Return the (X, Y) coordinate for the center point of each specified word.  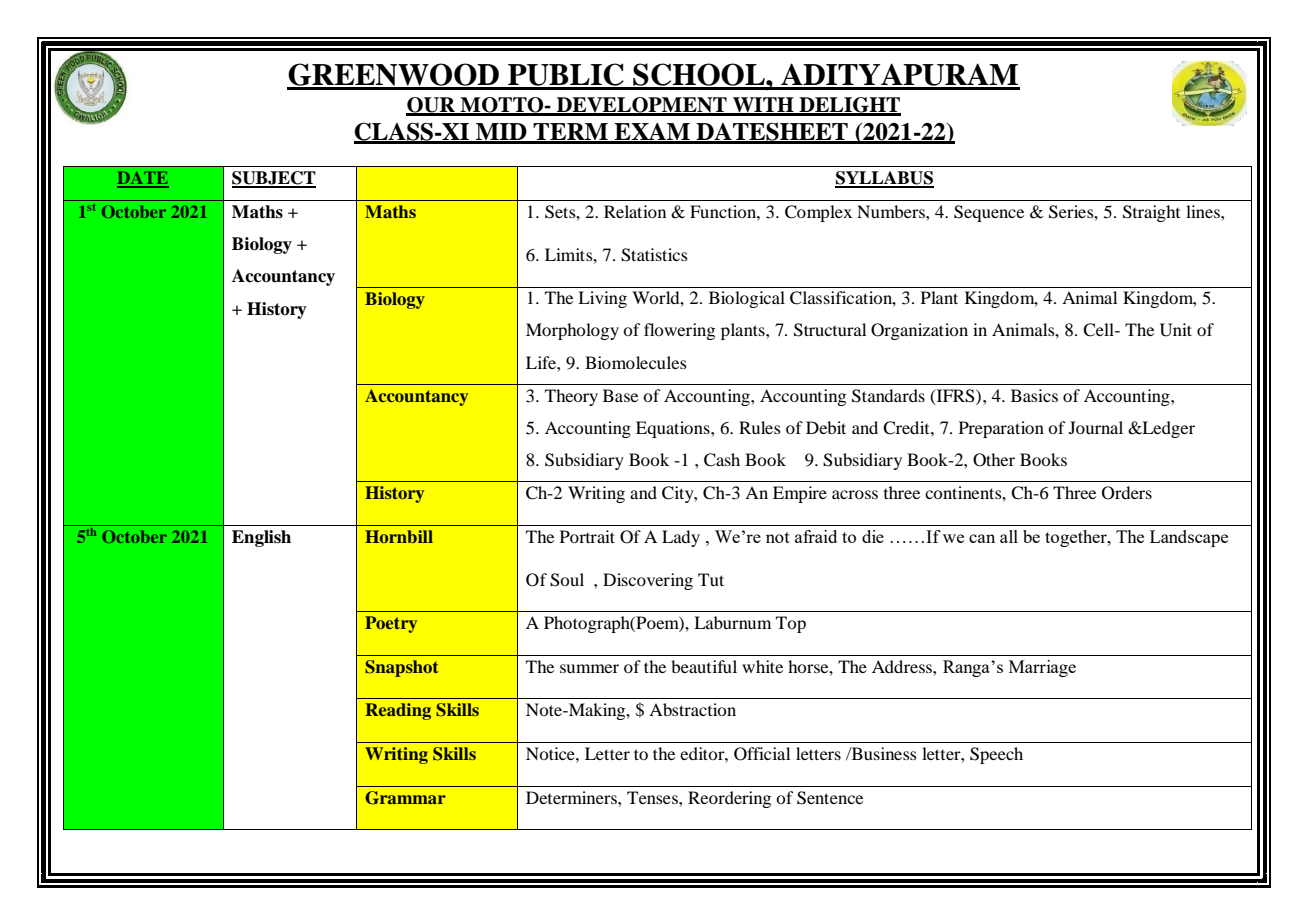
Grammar (405, 798)
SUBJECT (274, 179)
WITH (763, 106)
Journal (1096, 427)
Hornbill (399, 536)
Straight (1151, 213)
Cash (722, 460)
